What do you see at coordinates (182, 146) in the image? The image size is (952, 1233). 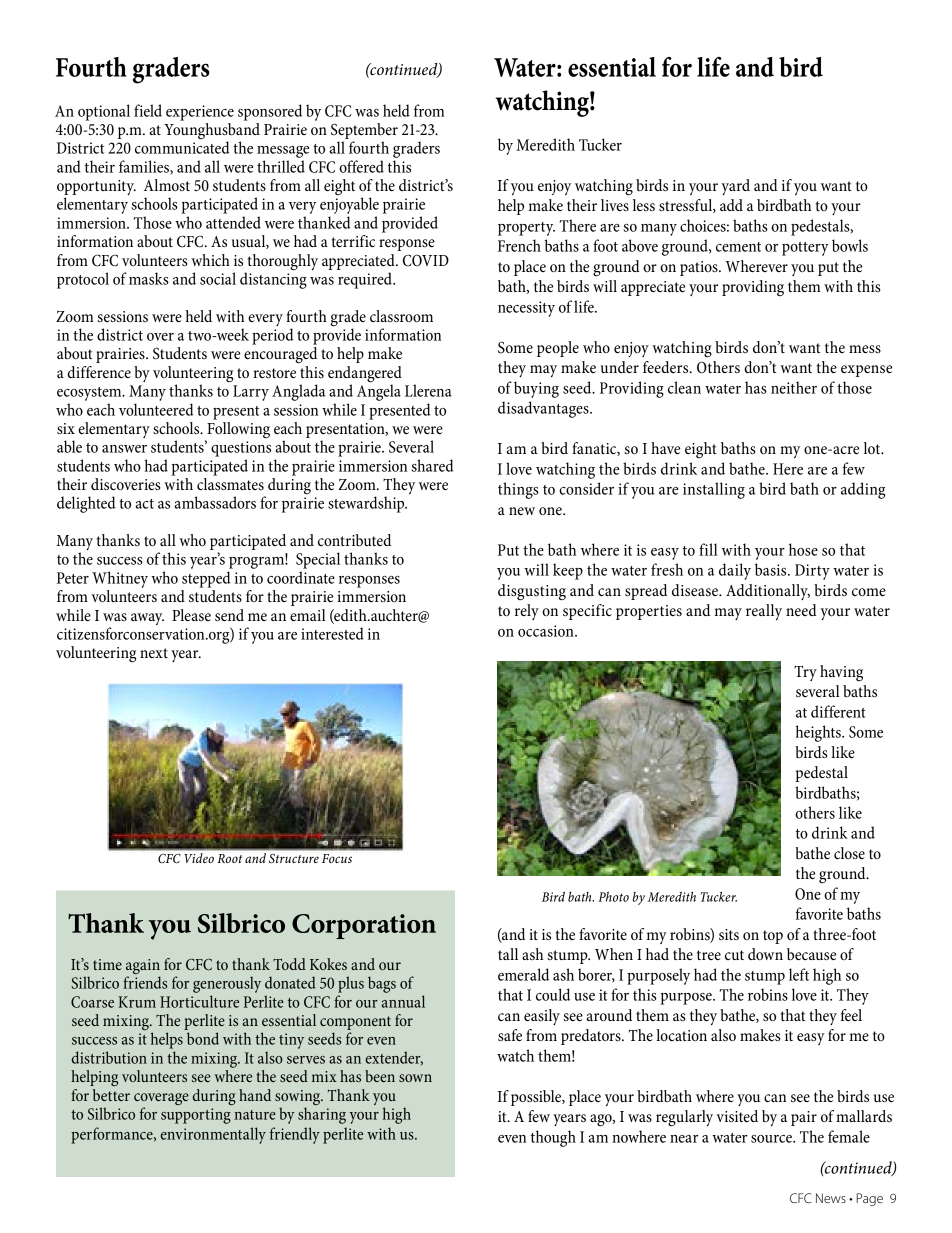 I see `communicated` at bounding box center [182, 146].
